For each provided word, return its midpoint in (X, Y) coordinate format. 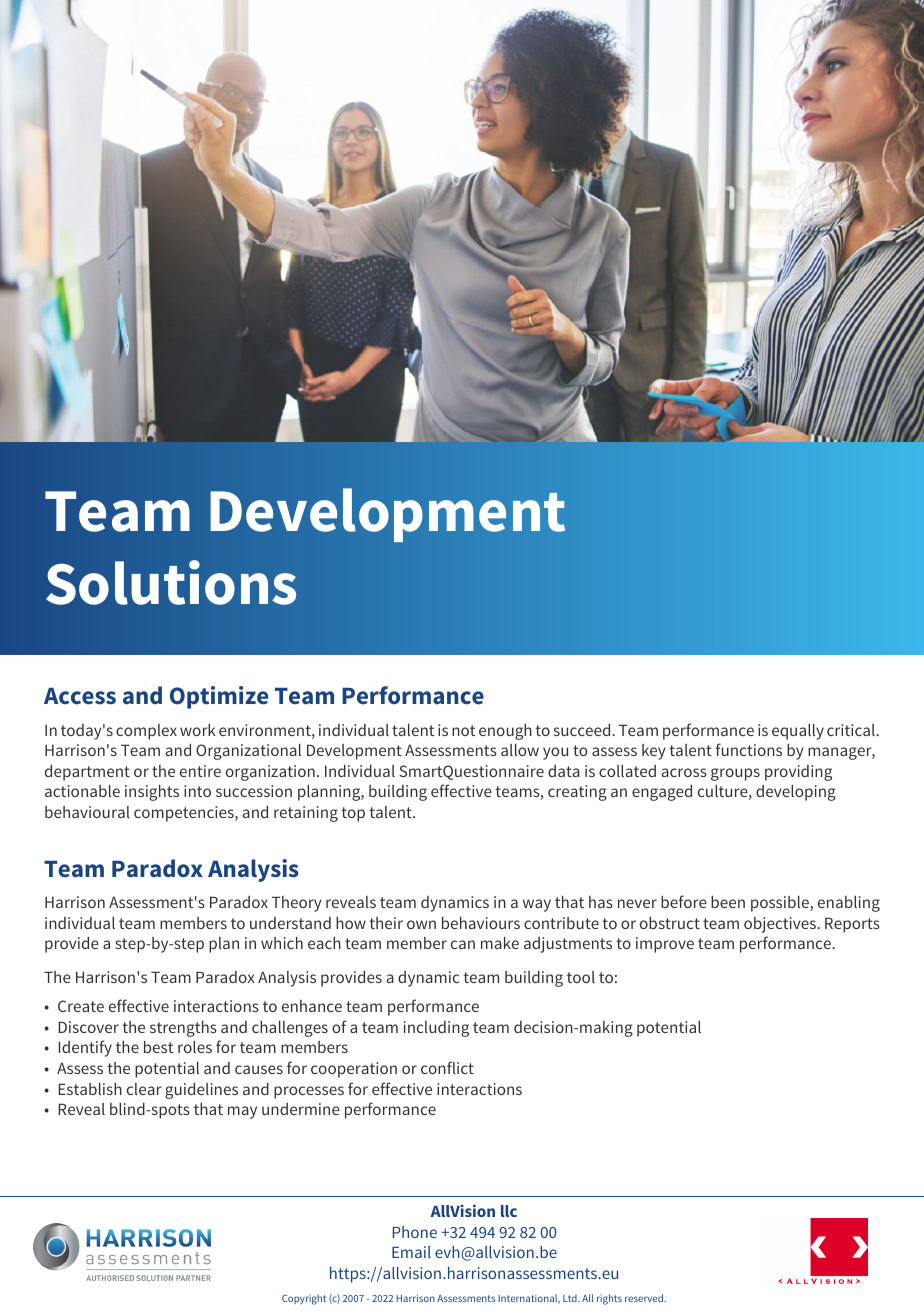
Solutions (171, 582)
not (463, 730)
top (353, 814)
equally (798, 732)
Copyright (304, 1299)
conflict (447, 1067)
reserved (645, 1298)
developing (796, 793)
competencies (185, 814)
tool (581, 977)
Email (411, 1252)
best (158, 1047)
